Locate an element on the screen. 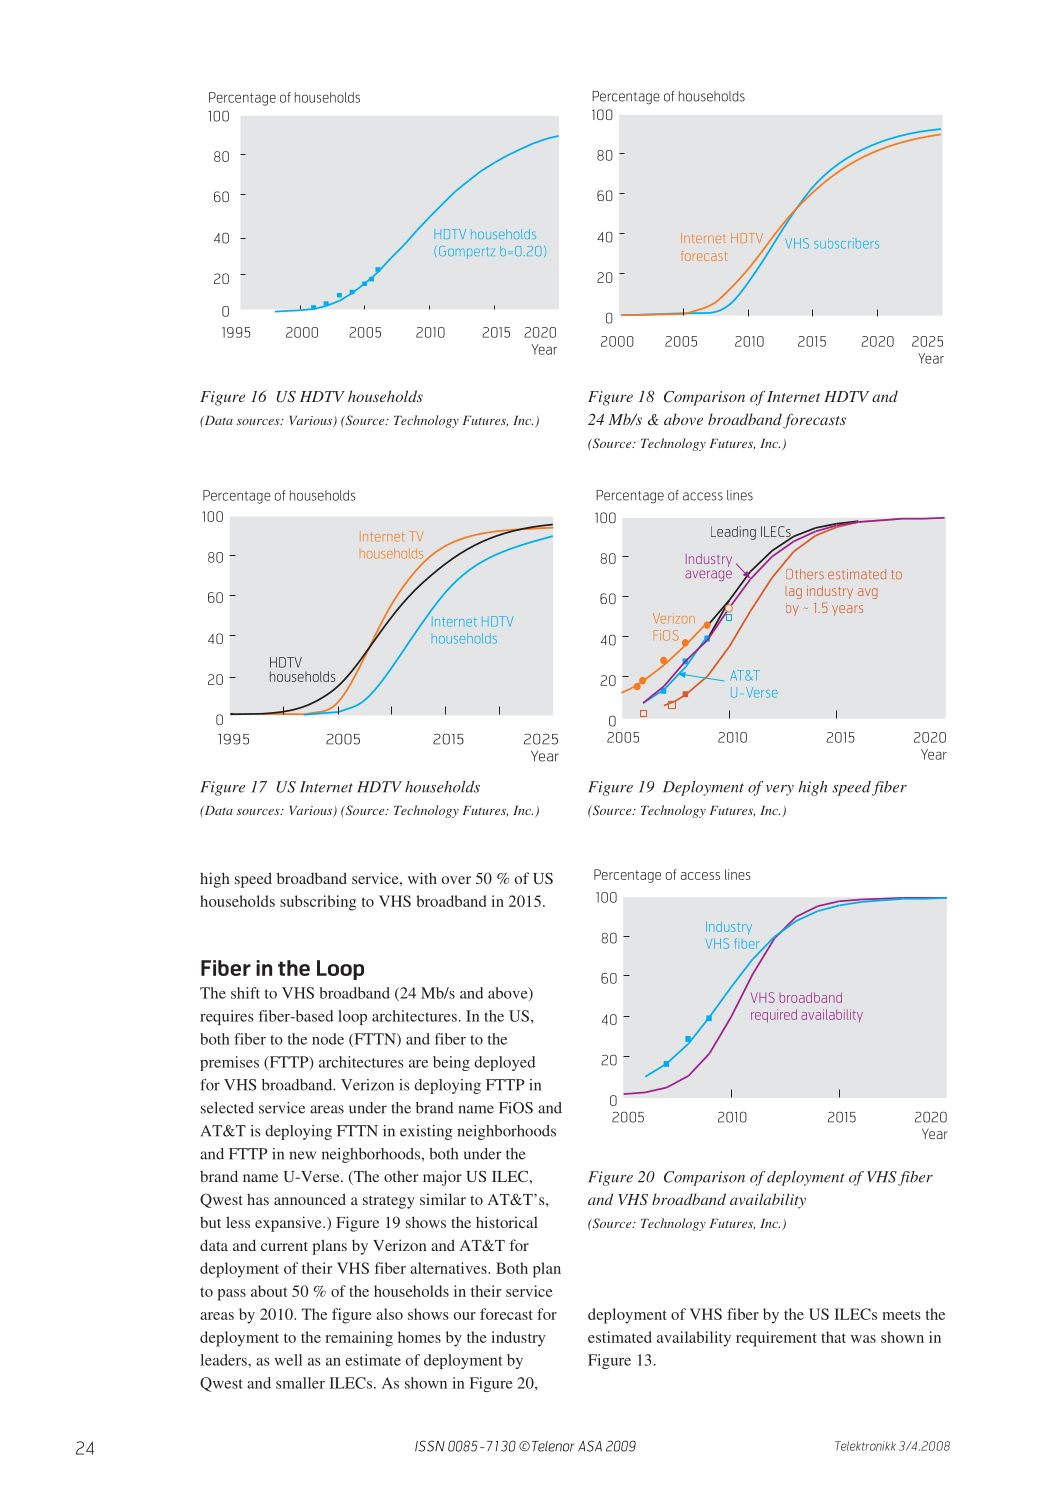  ASA is located at coordinates (590, 1446).
